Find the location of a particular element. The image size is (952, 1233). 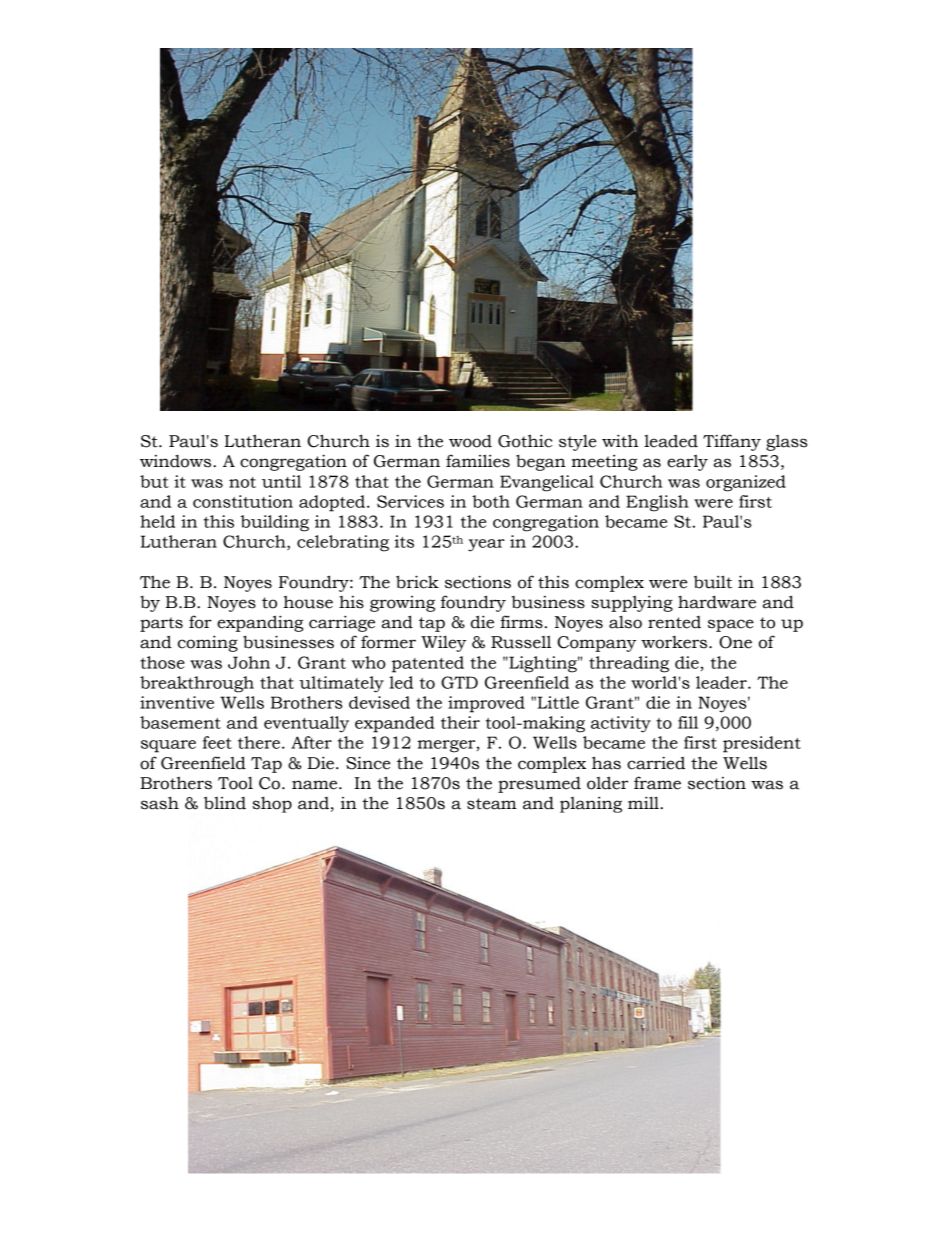

expanding is located at coordinates (260, 623).
